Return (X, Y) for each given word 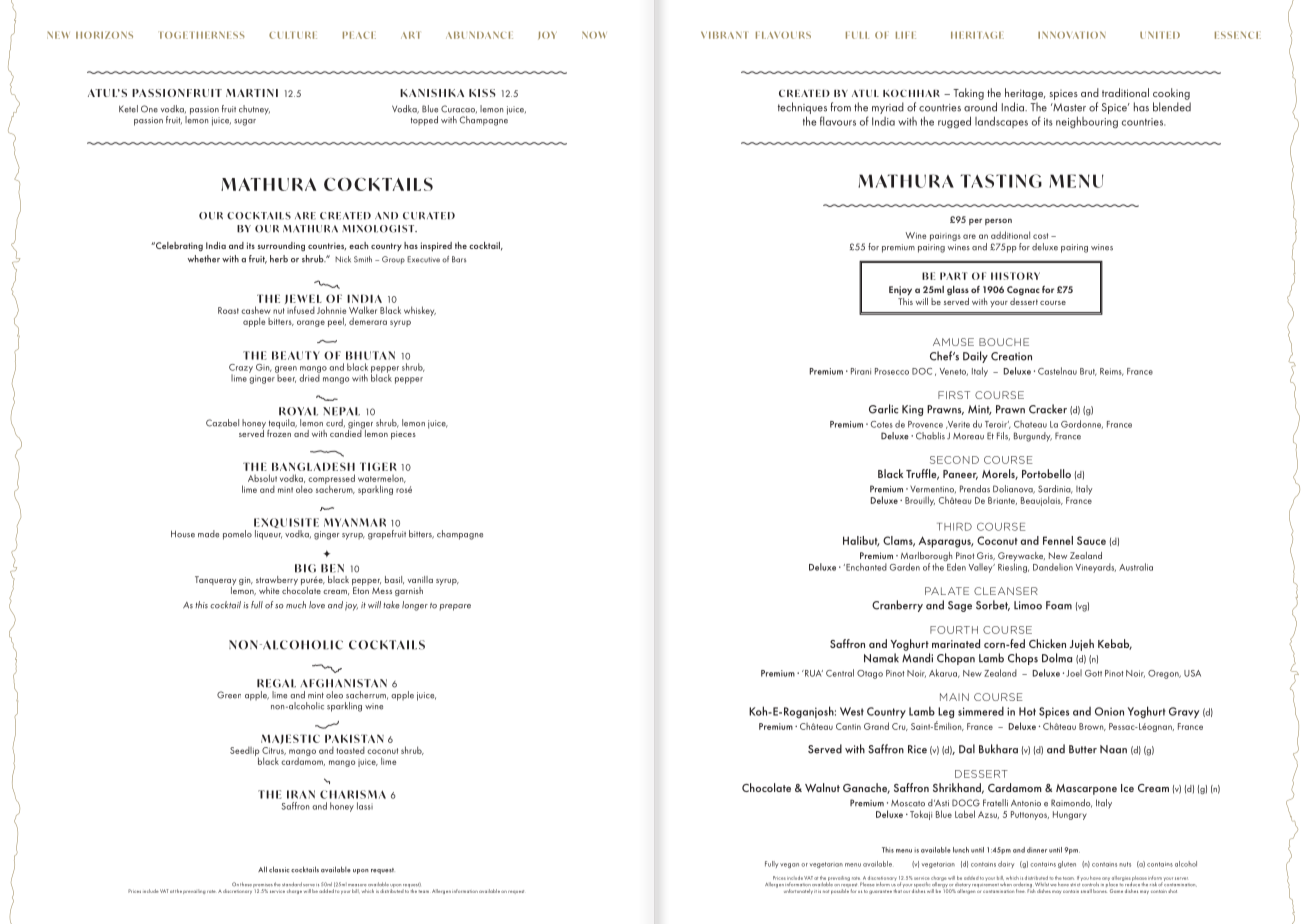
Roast (228, 310)
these (246, 884)
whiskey (420, 311)
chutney (254, 110)
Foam (1059, 605)
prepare (455, 607)
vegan (789, 865)
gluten (1067, 864)
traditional (1125, 92)
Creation (1011, 356)
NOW (594, 35)
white (269, 590)
